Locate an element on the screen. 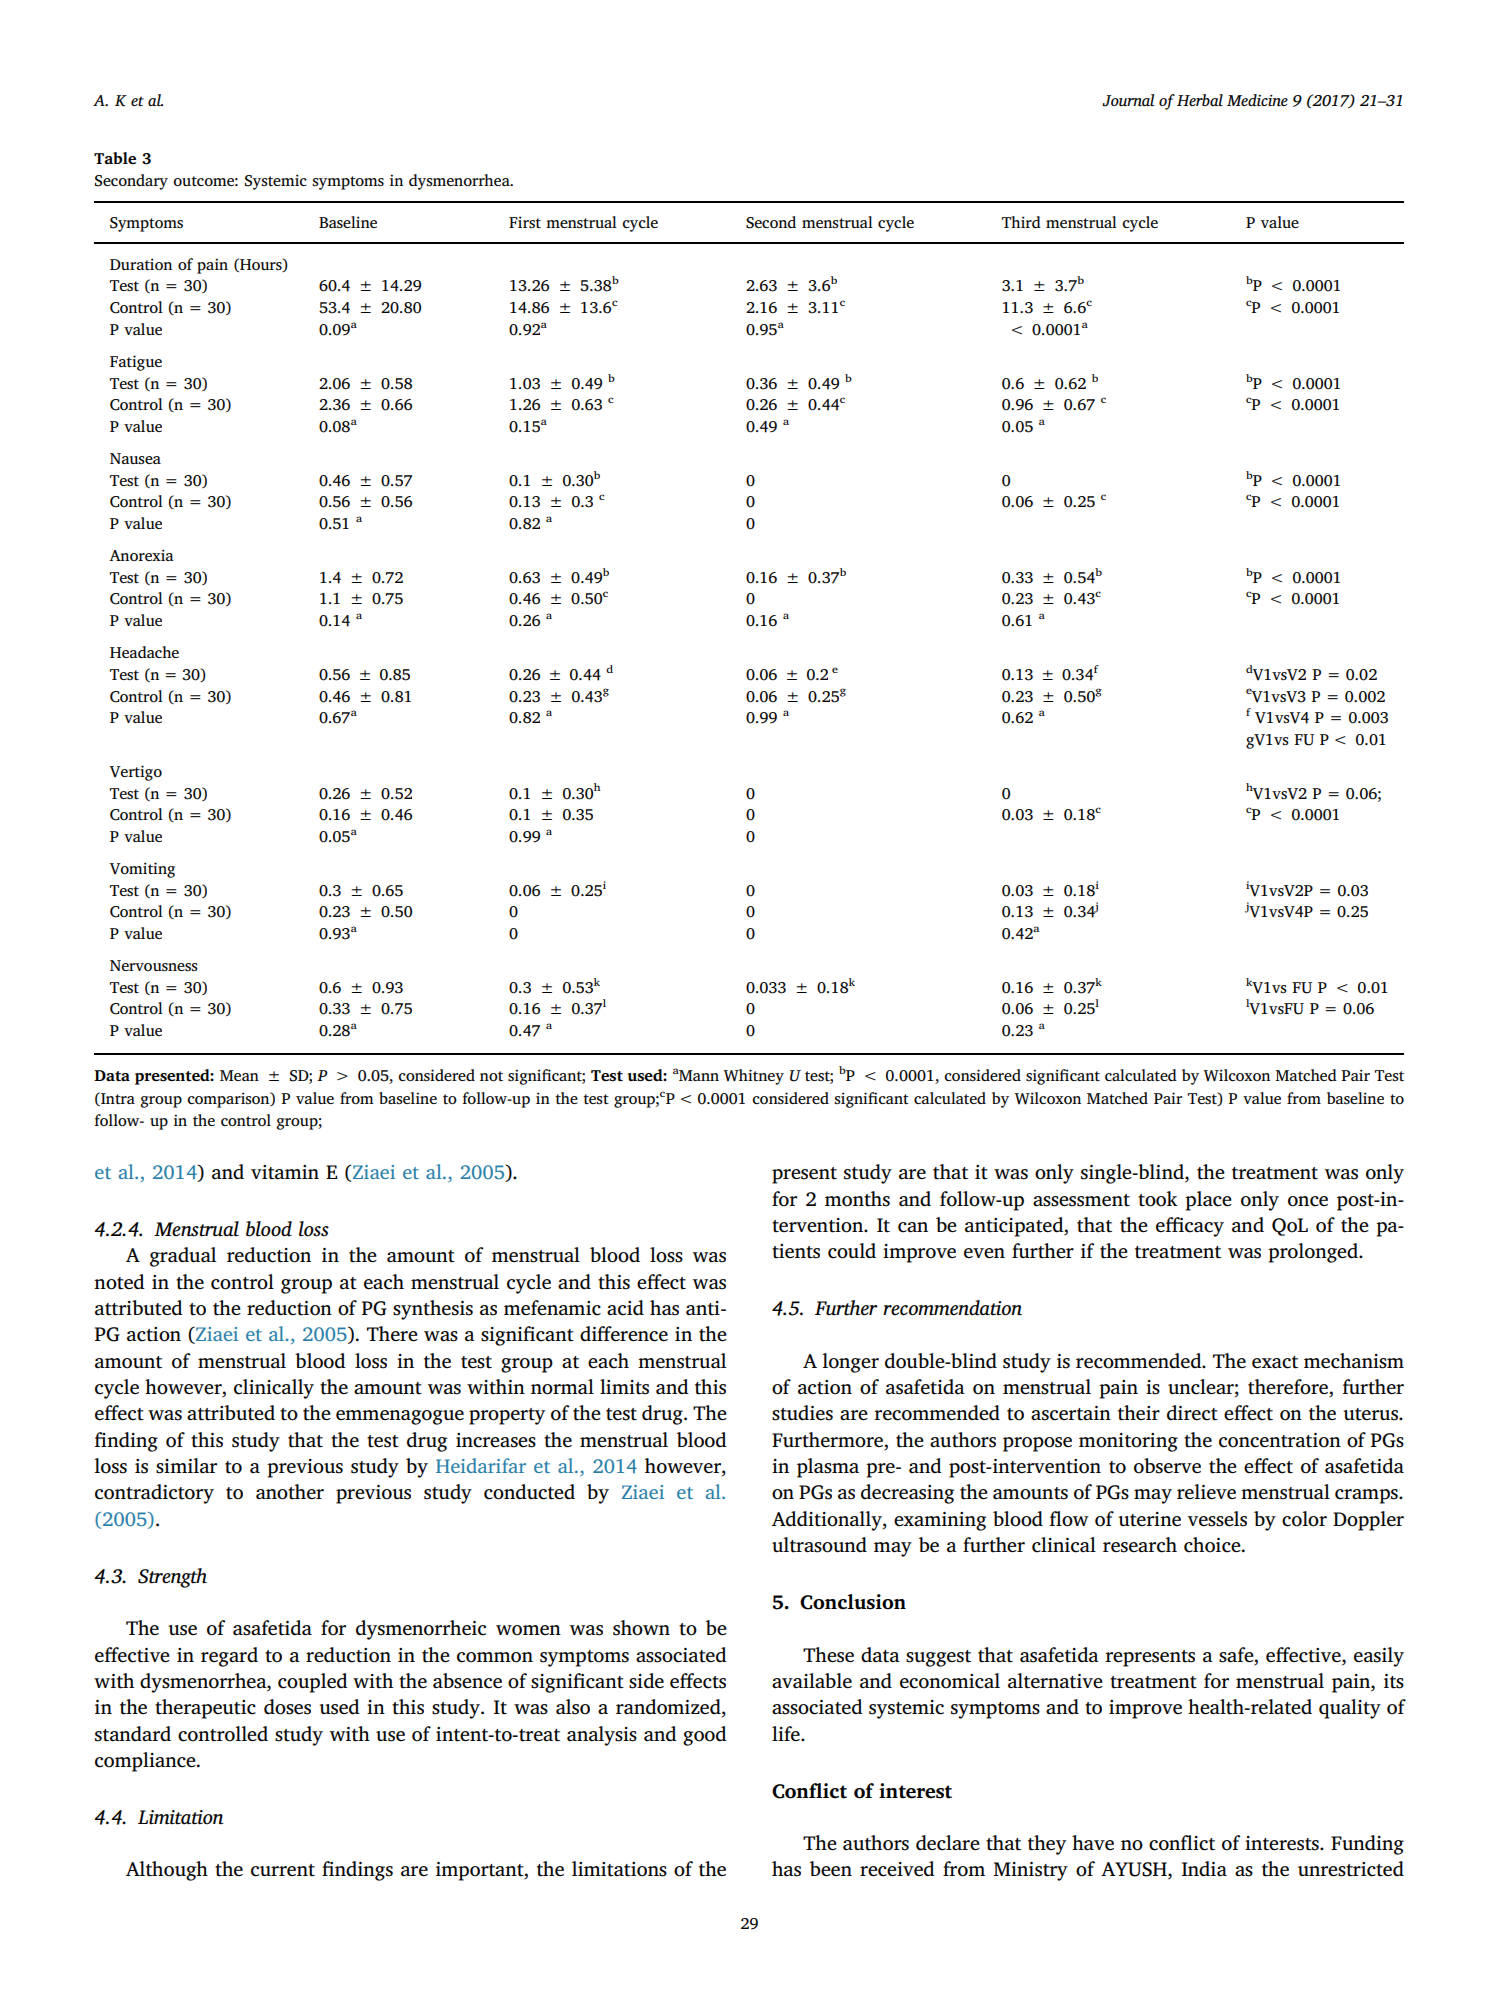 This screenshot has height=1999, width=1499. been is located at coordinates (831, 1869).
